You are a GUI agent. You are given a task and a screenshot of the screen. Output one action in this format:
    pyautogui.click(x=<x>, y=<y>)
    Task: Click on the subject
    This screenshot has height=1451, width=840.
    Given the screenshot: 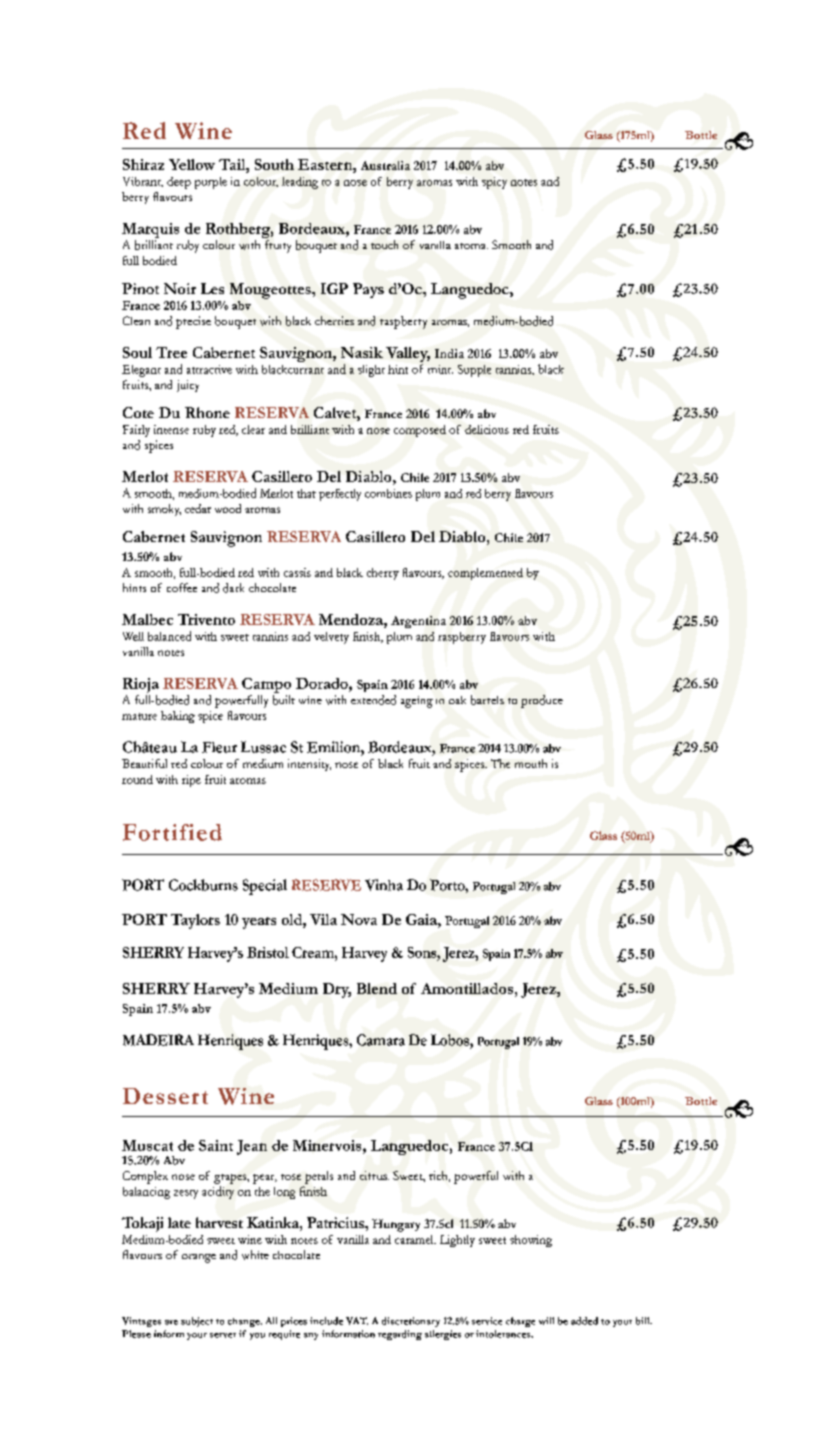 What is the action you would take?
    pyautogui.click(x=197, y=1322)
